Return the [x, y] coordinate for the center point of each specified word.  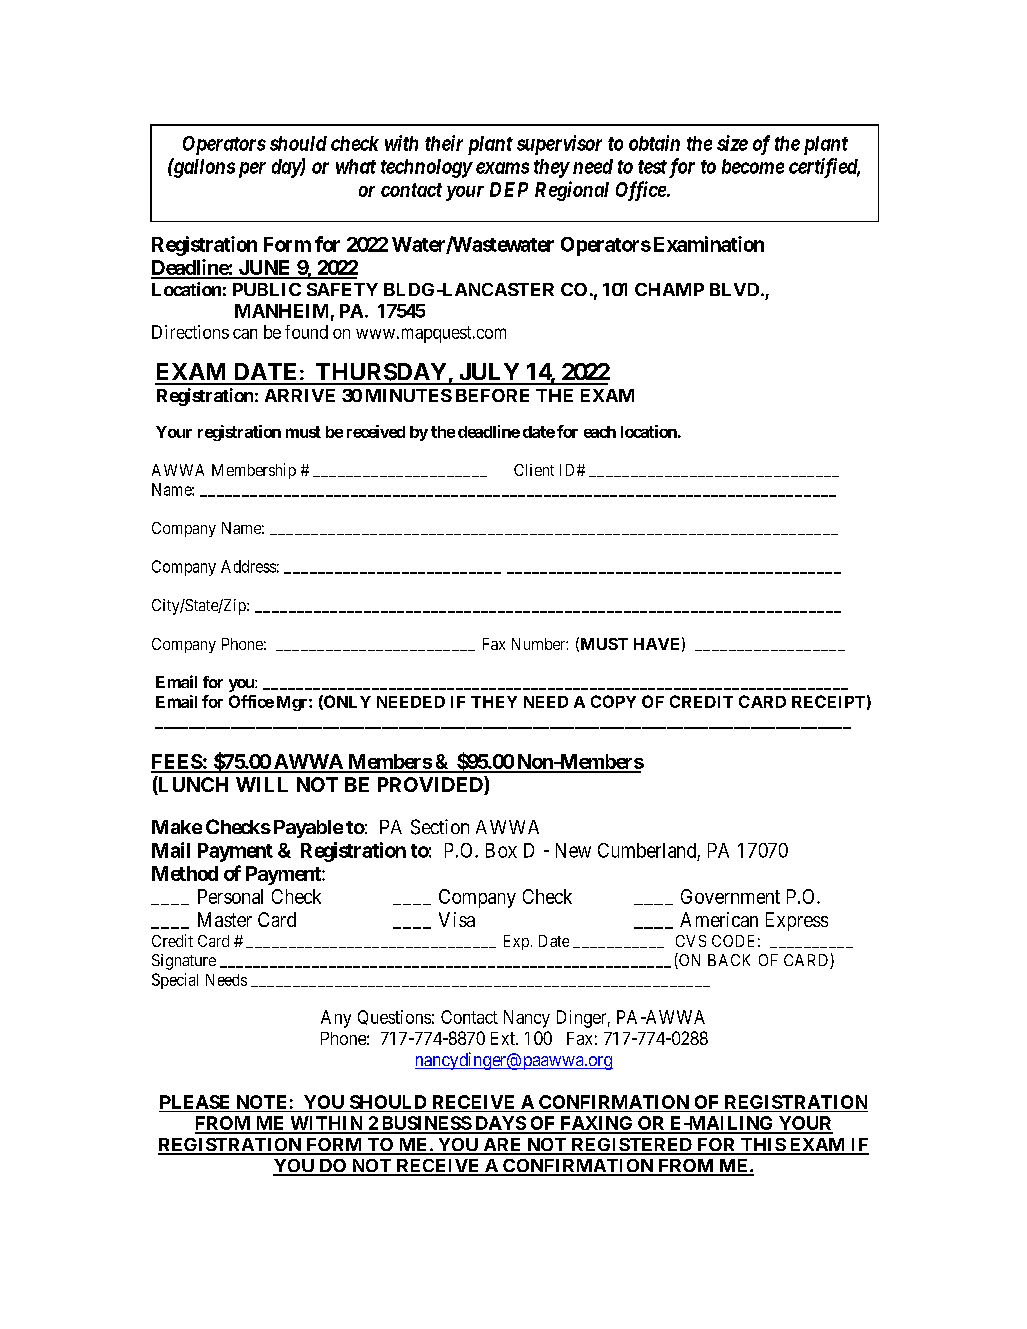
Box [501, 850]
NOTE [261, 1102]
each [600, 432]
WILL [262, 784]
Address [248, 566]
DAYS [500, 1124]
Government [730, 896]
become [753, 166]
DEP [509, 189]
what [356, 166]
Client [534, 470]
